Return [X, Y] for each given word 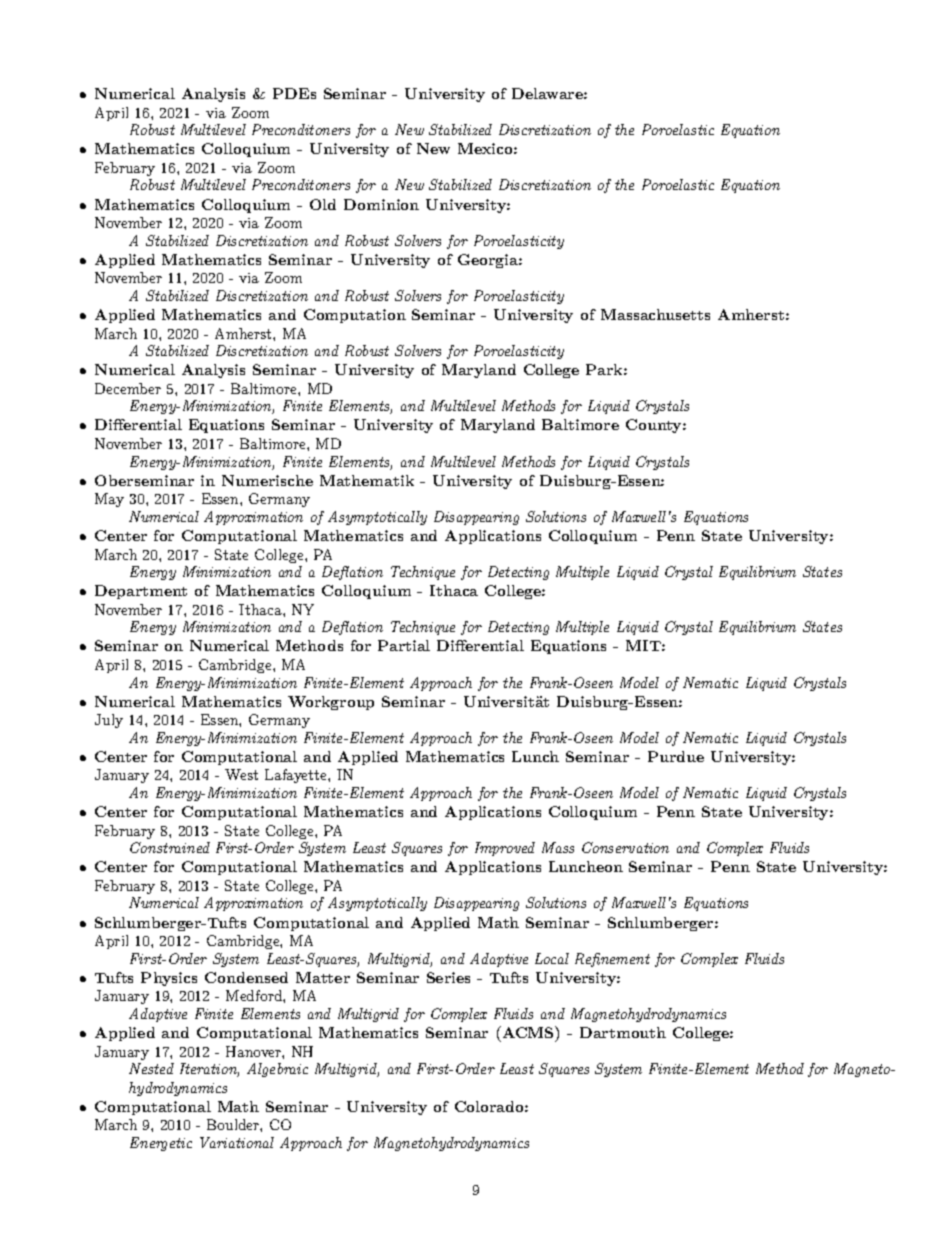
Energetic [161, 1144]
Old [323, 204]
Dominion [381, 204]
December [128, 388]
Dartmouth [623, 1032]
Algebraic [277, 1070]
